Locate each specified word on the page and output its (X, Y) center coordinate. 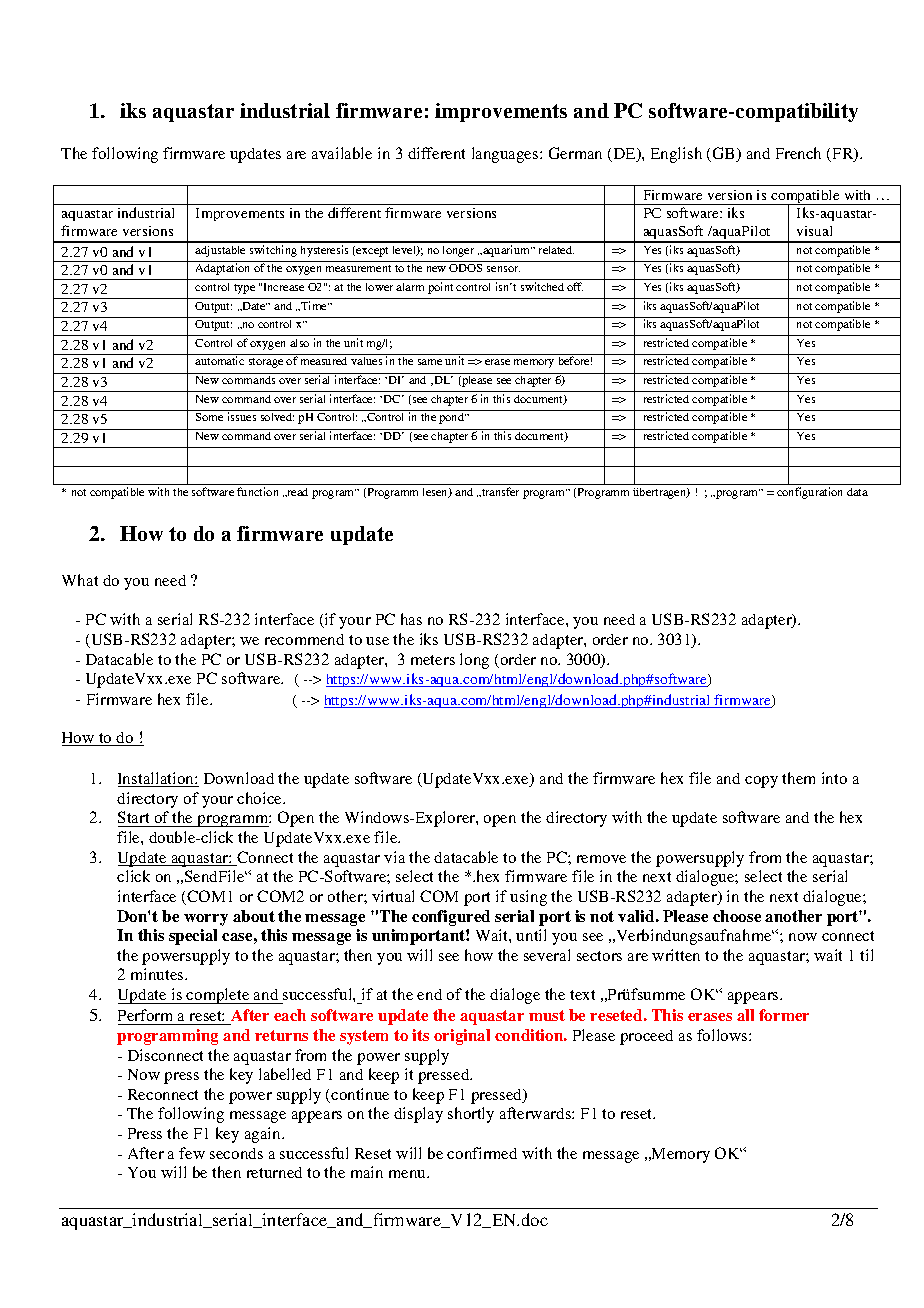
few (192, 1153)
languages (506, 155)
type (244, 289)
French (798, 153)
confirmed (482, 1153)
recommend (304, 639)
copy (761, 782)
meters (433, 660)
